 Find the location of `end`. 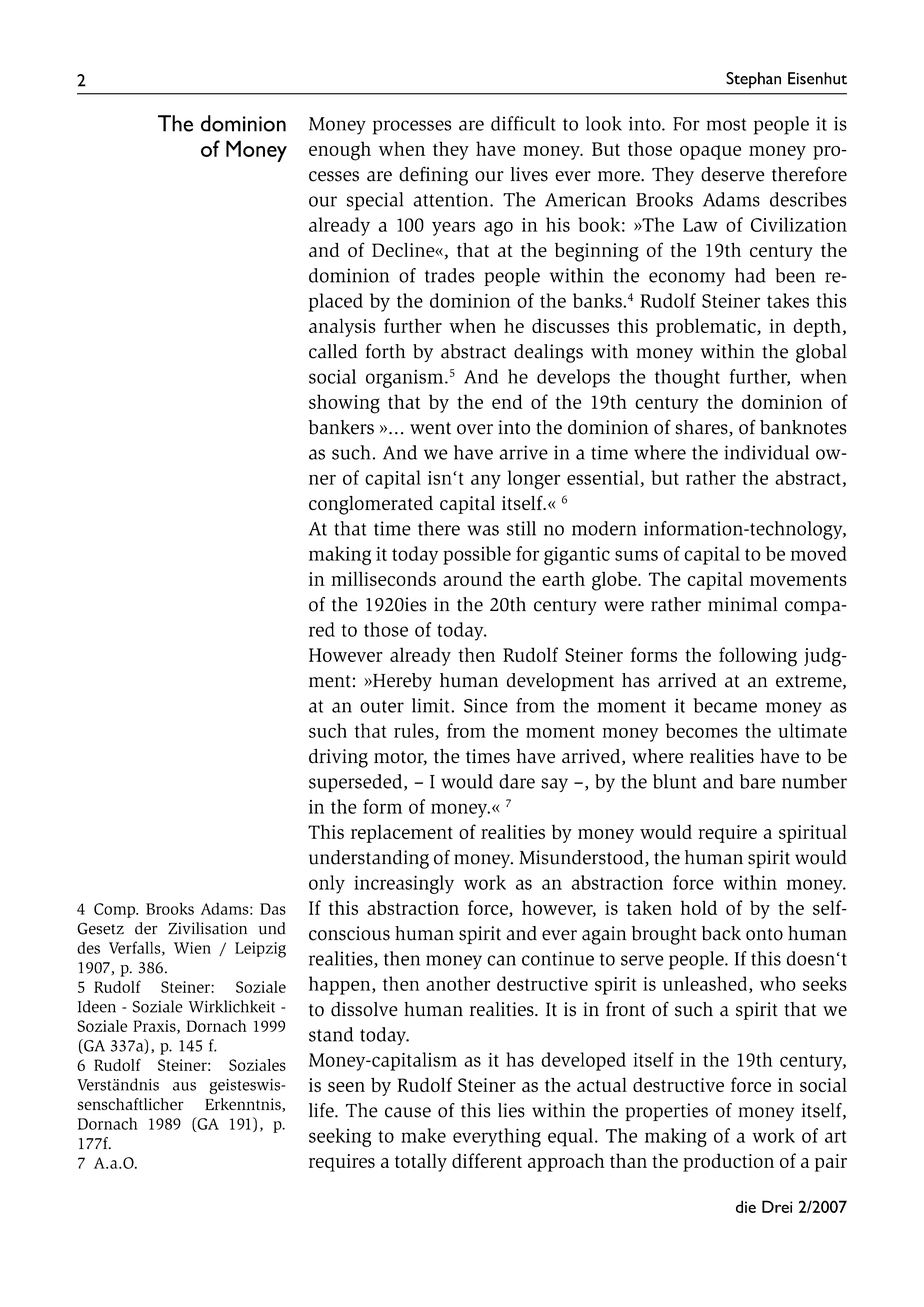

end is located at coordinates (507, 401).
